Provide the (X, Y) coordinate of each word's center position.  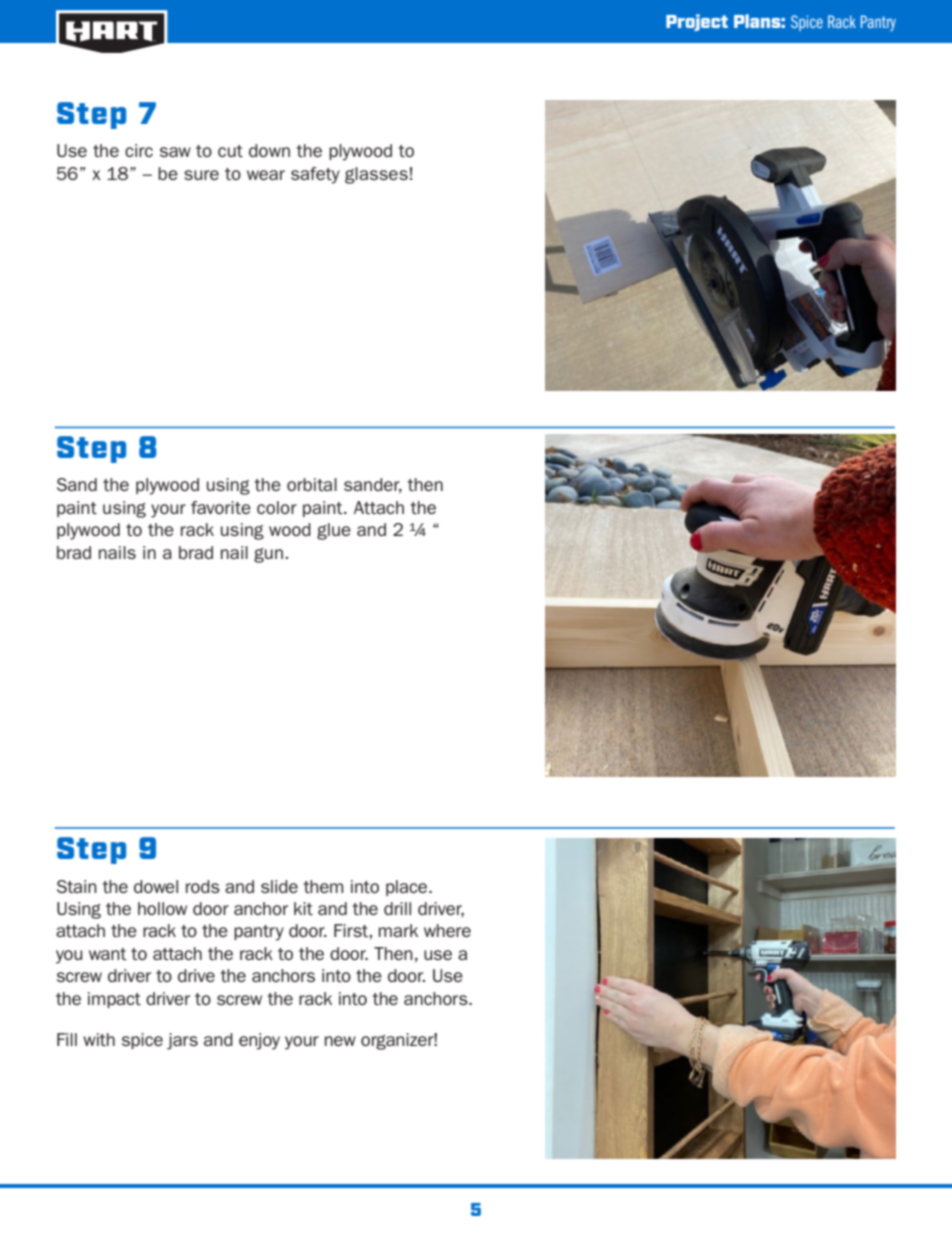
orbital (312, 484)
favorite (221, 507)
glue (334, 531)
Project (697, 22)
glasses (376, 175)
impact (114, 1000)
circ (139, 150)
